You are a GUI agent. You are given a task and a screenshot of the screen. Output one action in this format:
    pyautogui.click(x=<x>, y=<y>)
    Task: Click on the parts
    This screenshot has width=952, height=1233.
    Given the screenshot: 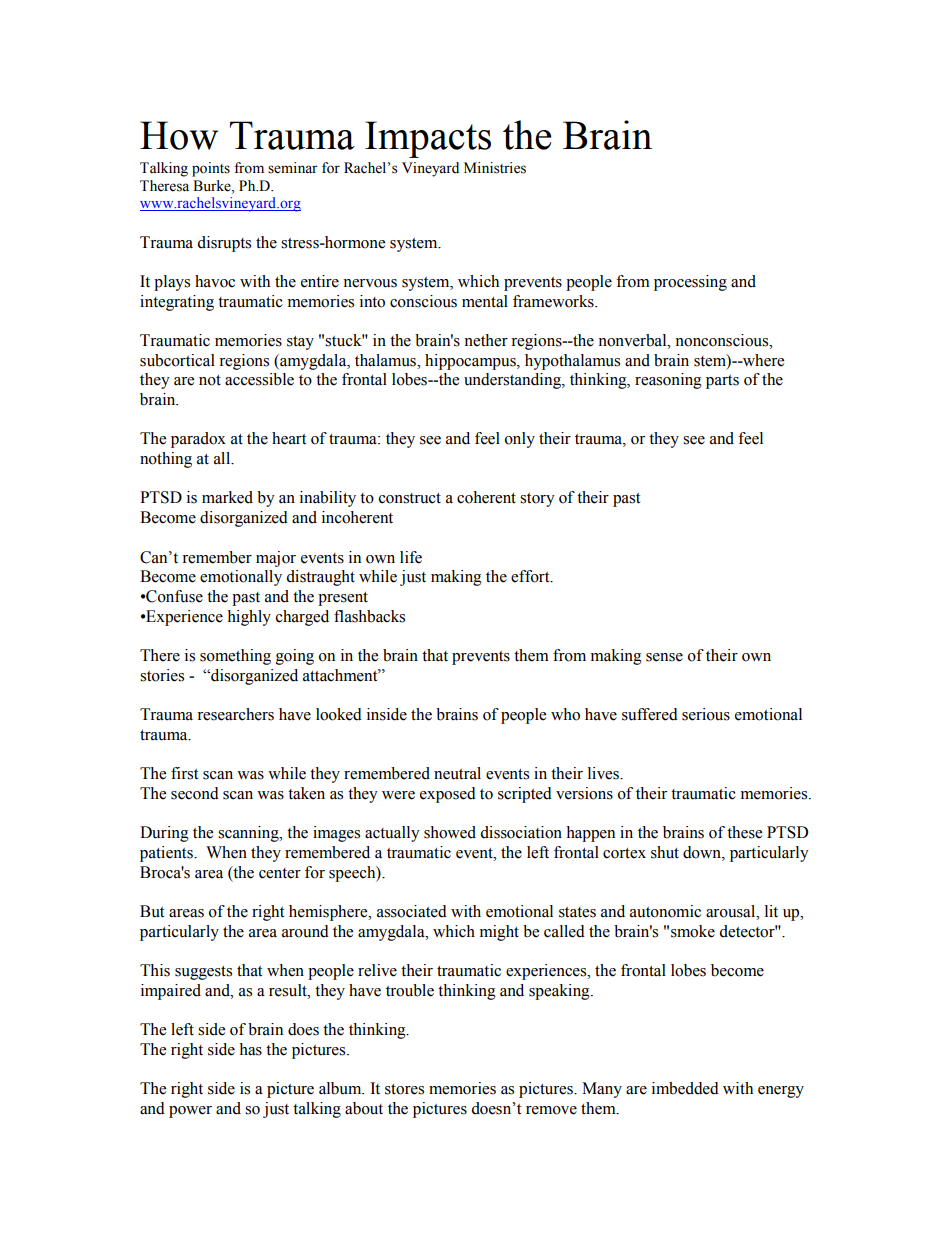 What is the action you would take?
    pyautogui.click(x=722, y=382)
